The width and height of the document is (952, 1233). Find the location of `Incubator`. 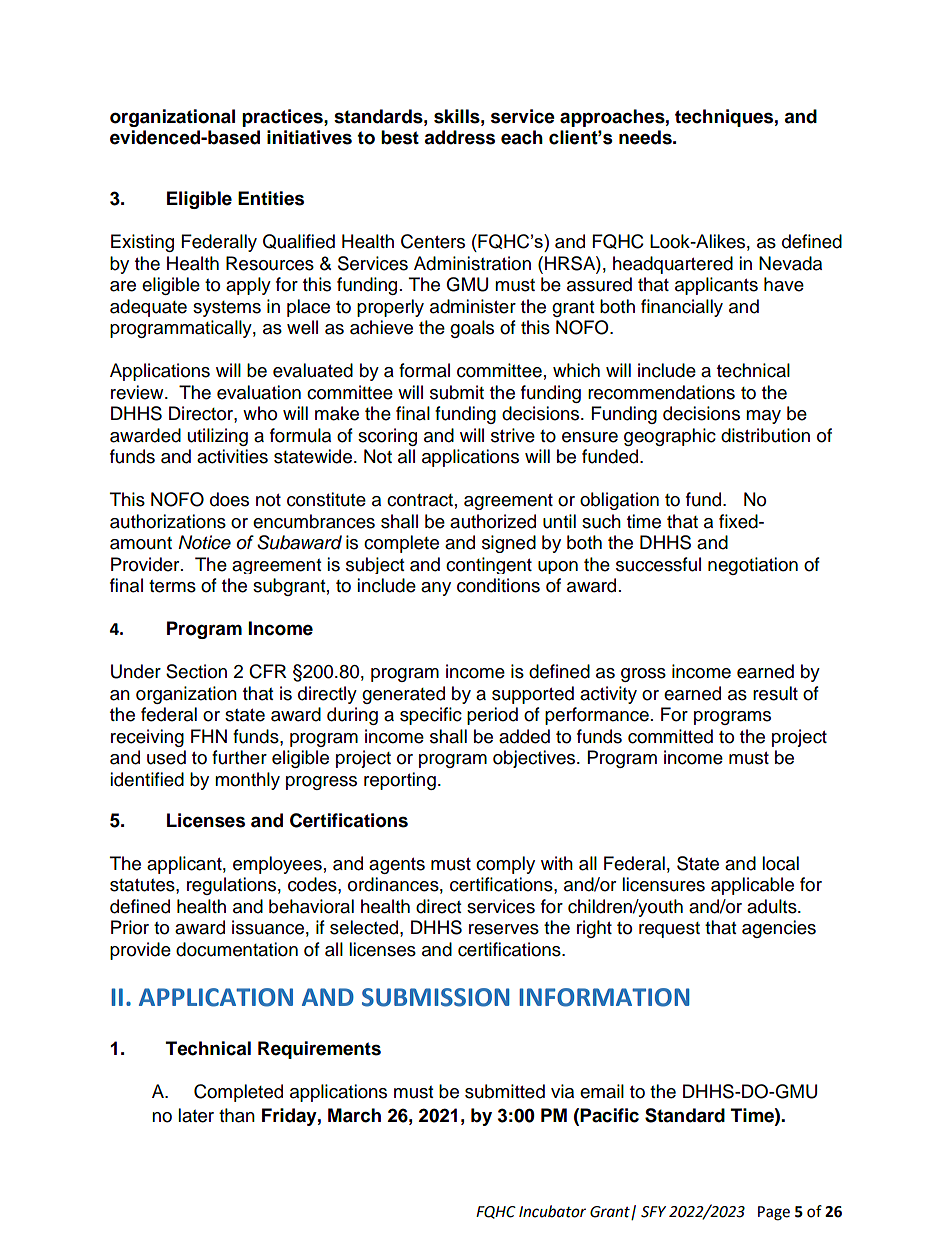

Incubator is located at coordinates (552, 1211).
